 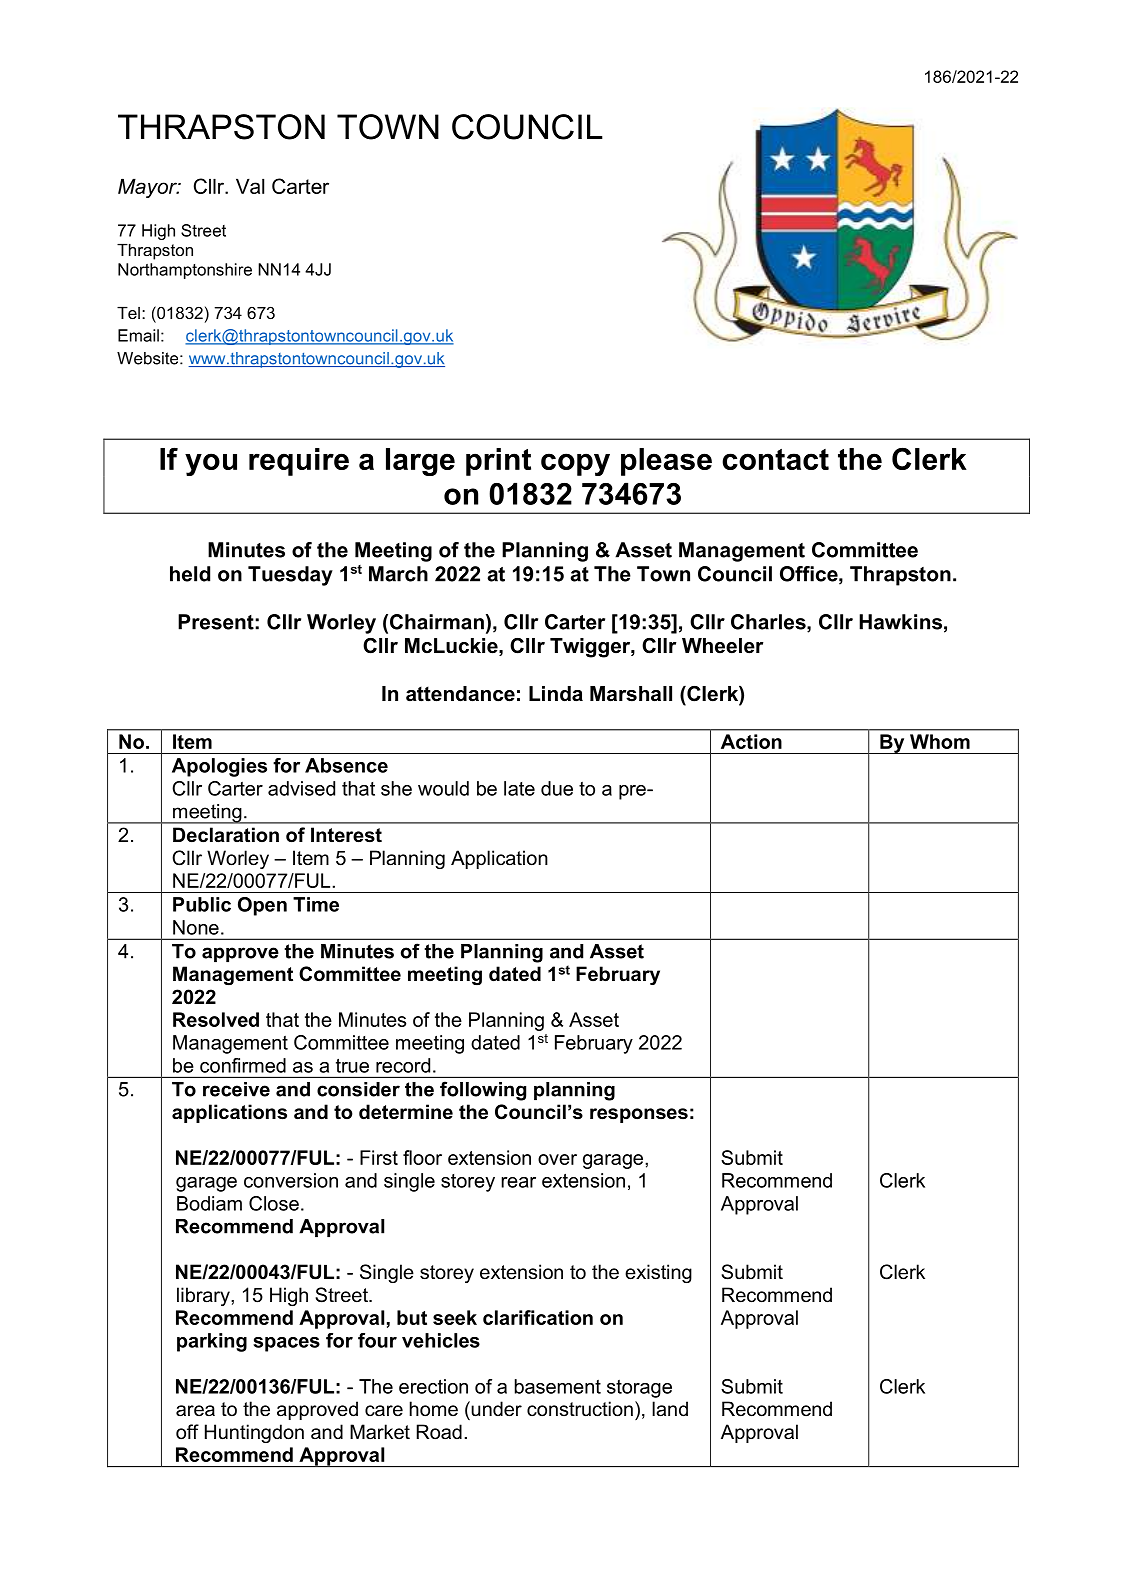 What do you see at coordinates (185, 271) in the screenshot?
I see `Northamptonshire` at bounding box center [185, 271].
